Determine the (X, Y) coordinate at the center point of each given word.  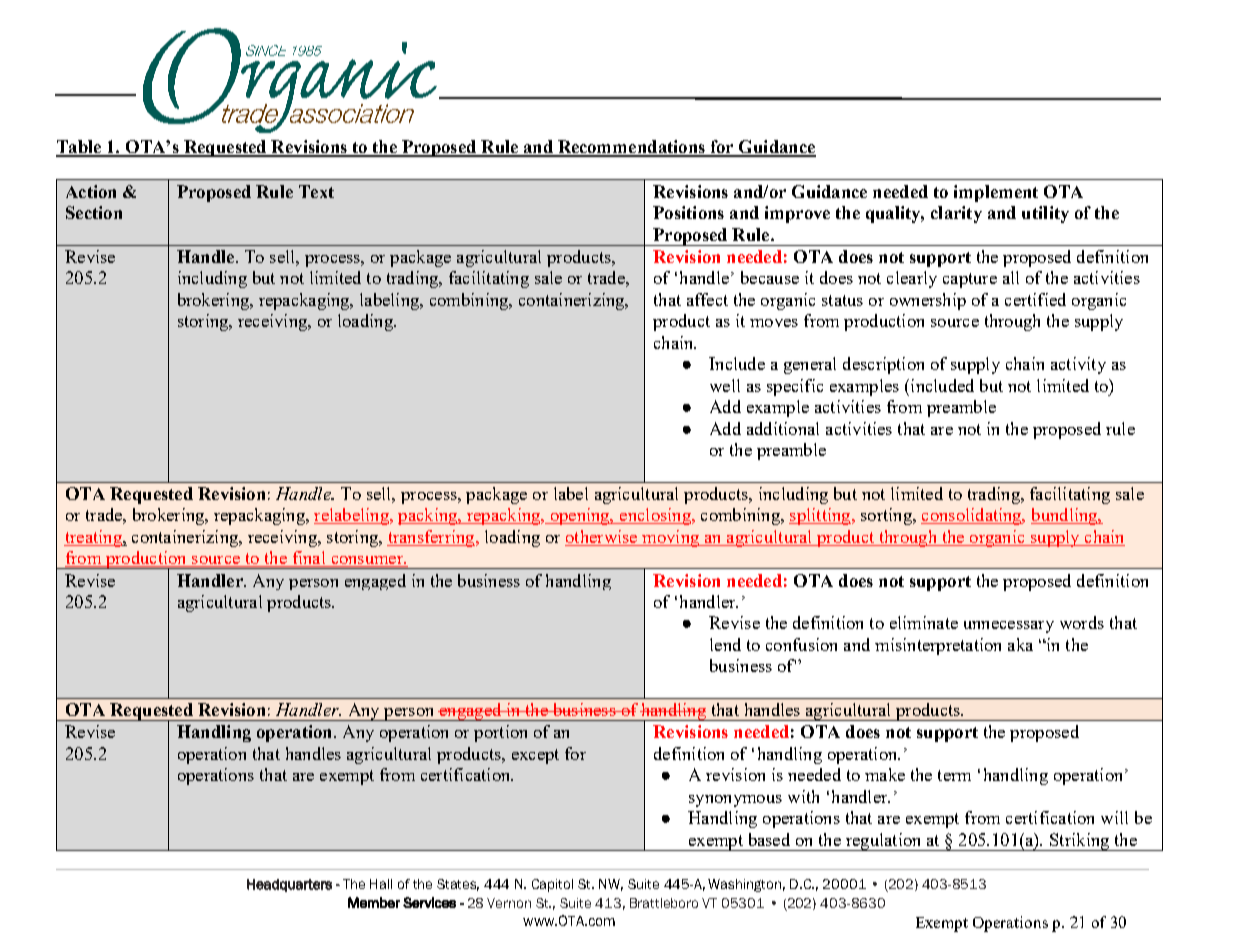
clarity (956, 214)
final (309, 559)
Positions (688, 212)
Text (316, 191)
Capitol (552, 885)
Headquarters (289, 885)
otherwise (602, 538)
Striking (1080, 842)
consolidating (972, 516)
